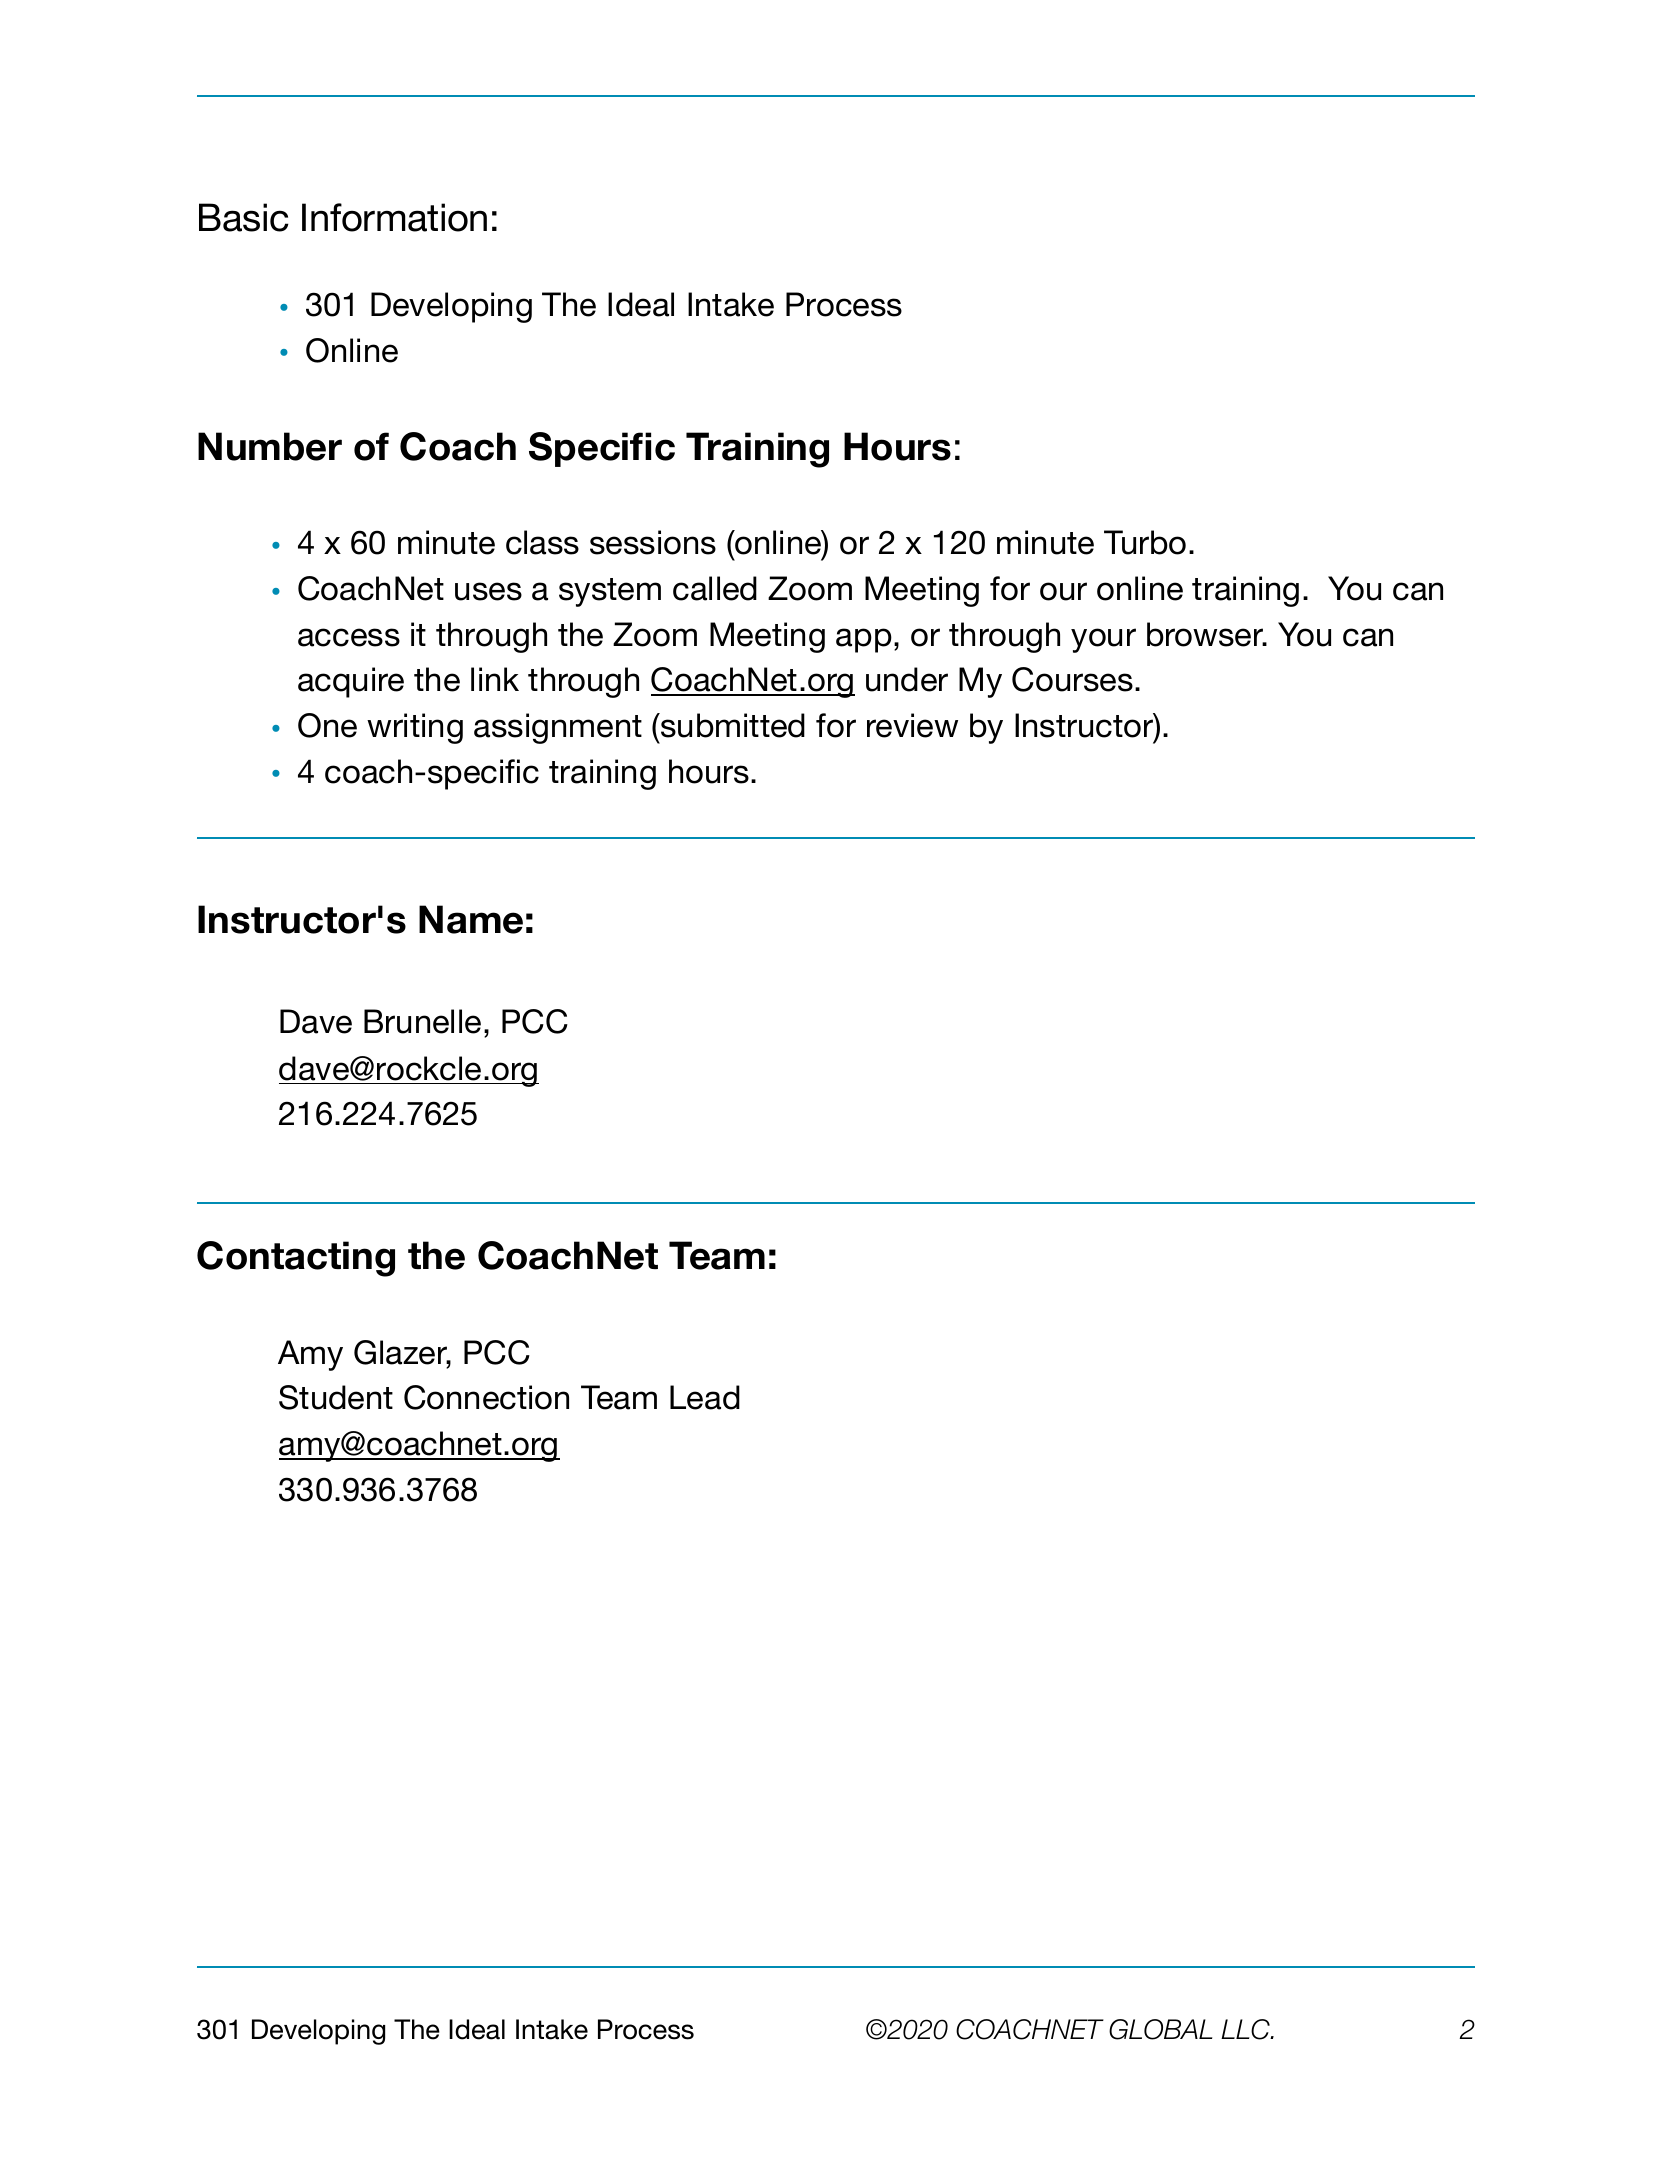 Image resolution: width=1672 pixels, height=2163 pixels. I want to click on Name, so click(471, 919).
